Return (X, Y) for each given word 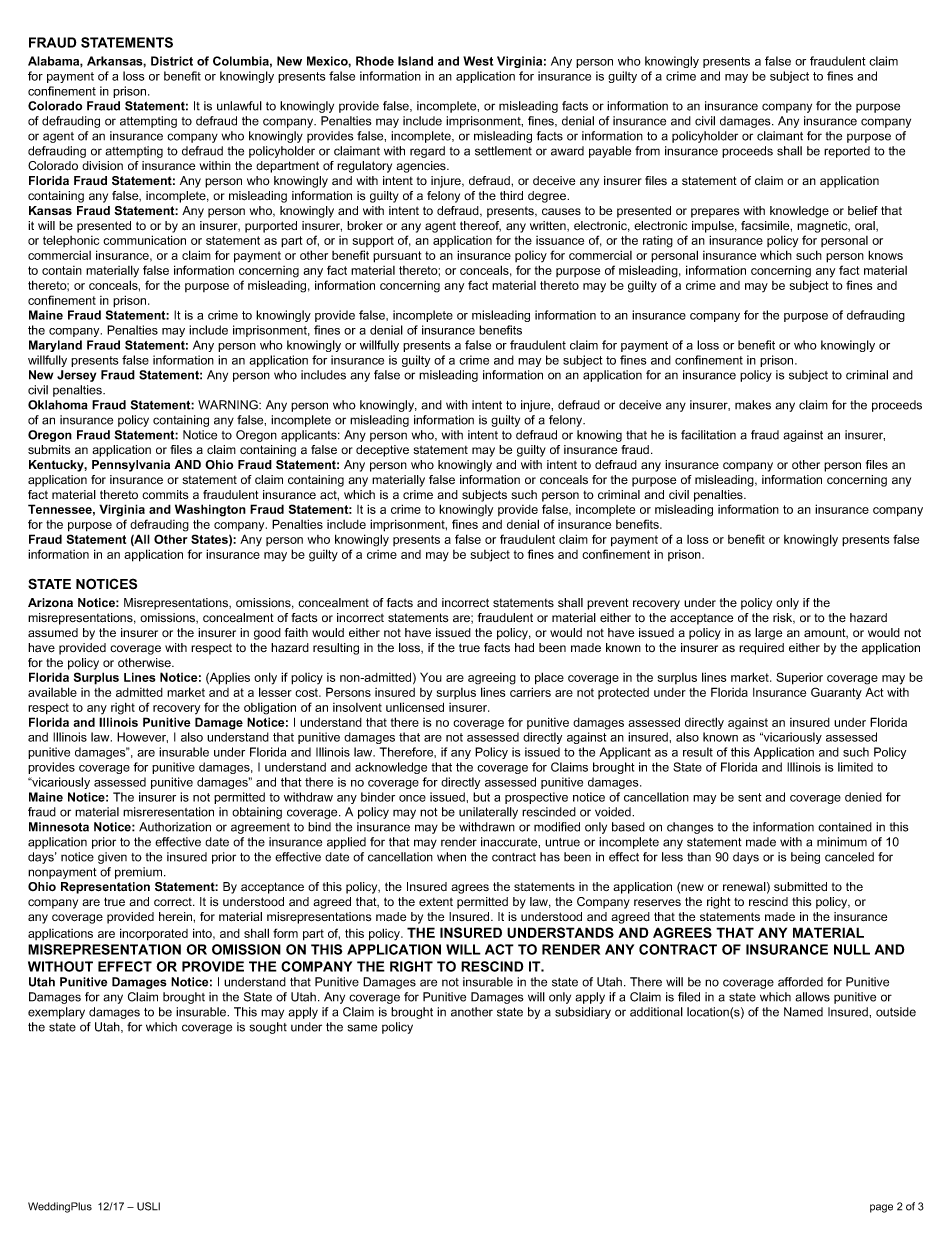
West (478, 61)
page (881, 1208)
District (172, 61)
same (362, 1028)
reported (847, 152)
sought (268, 1028)
